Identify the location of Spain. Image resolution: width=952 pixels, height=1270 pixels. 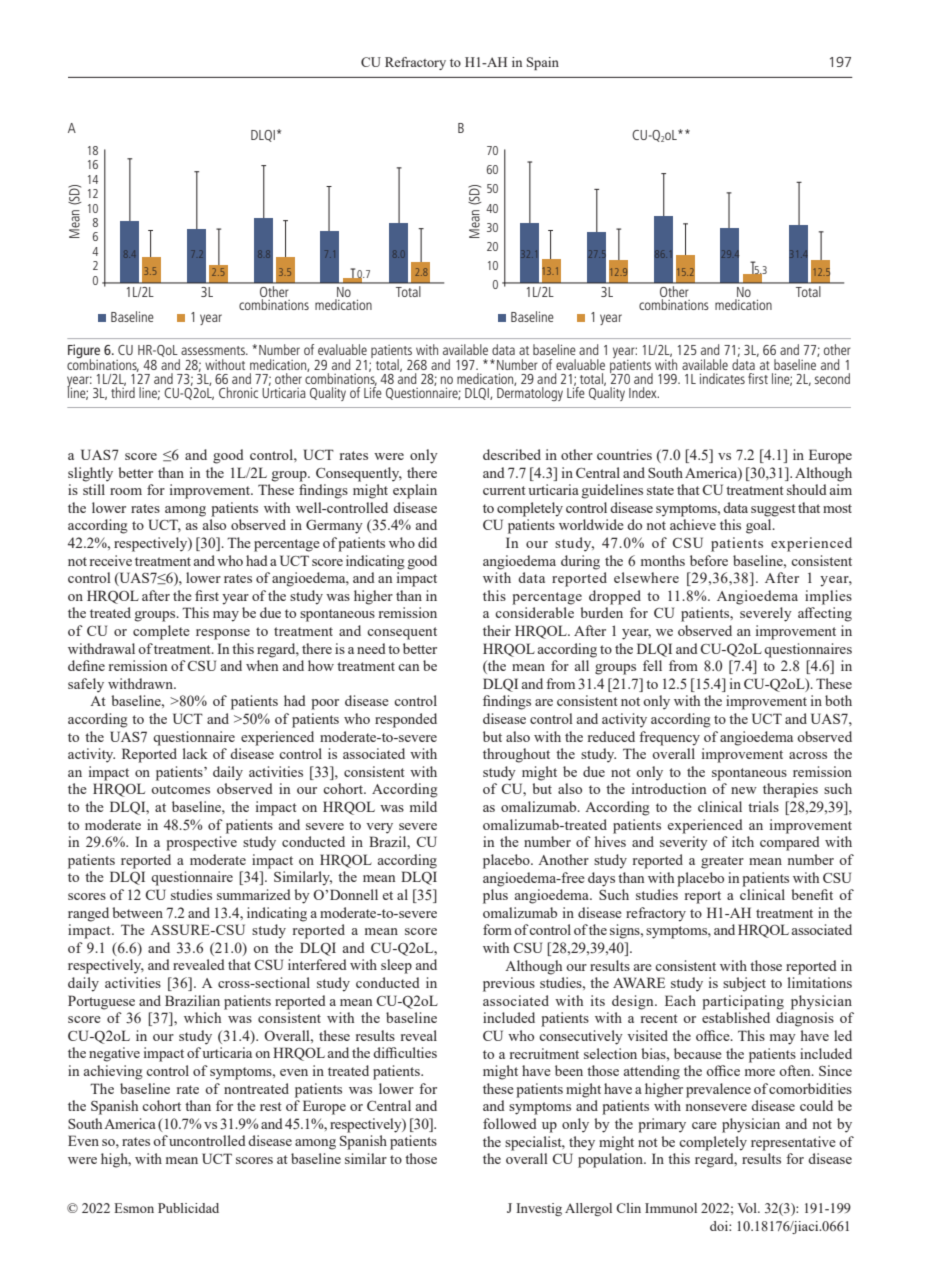
(543, 63).
